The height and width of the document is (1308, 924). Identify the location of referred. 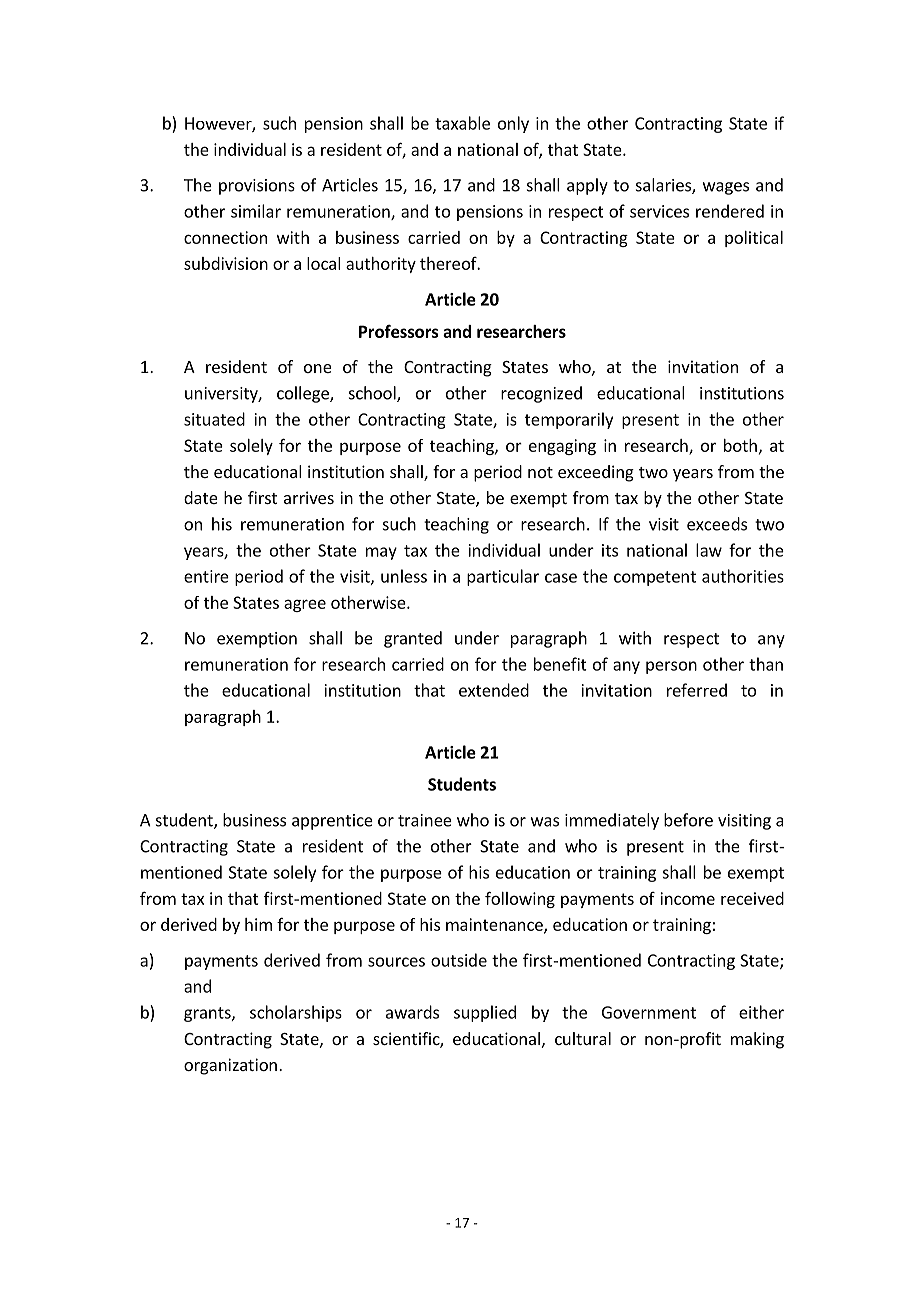
(697, 690).
